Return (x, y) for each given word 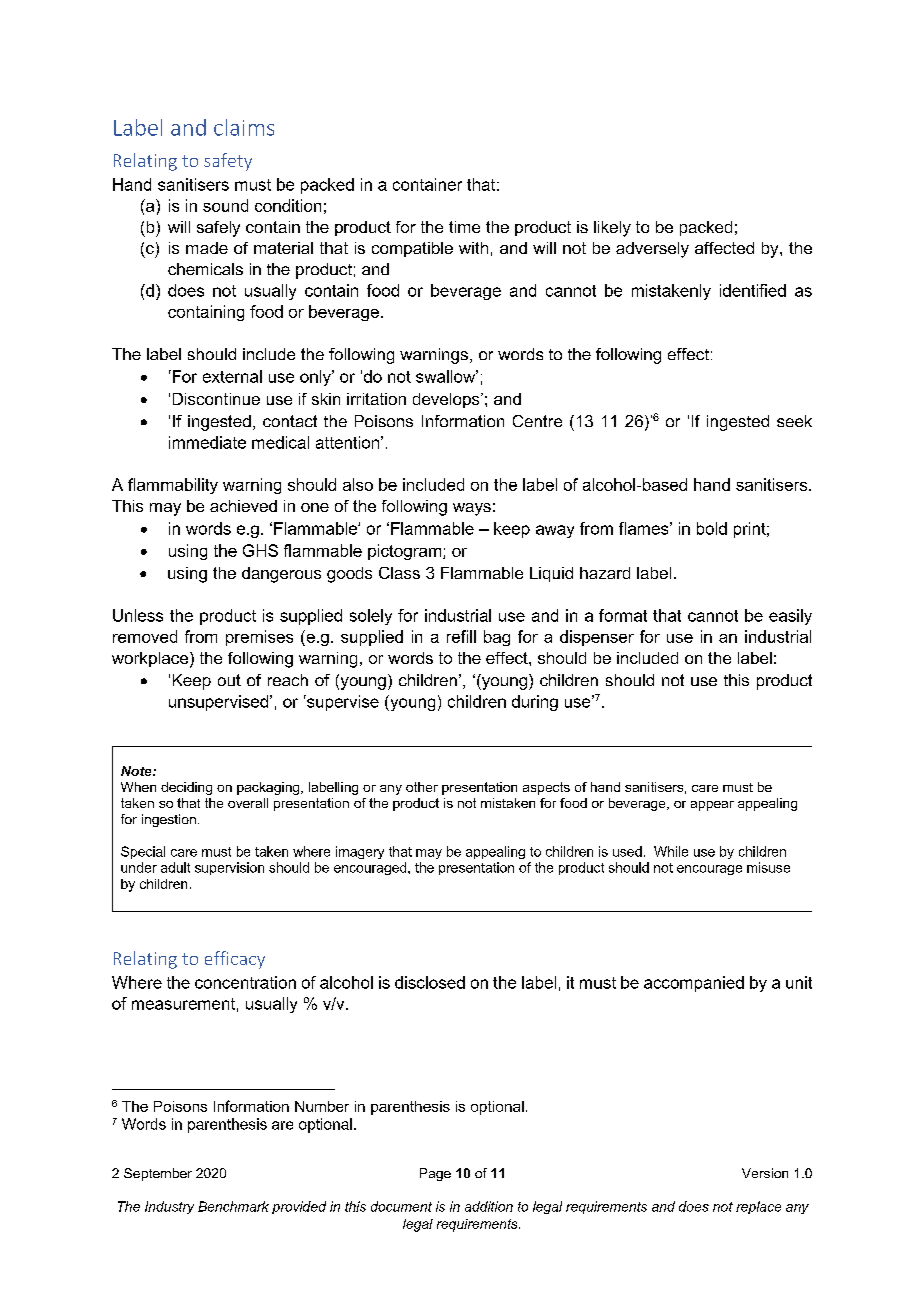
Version (765, 1173)
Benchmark (233, 1206)
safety (228, 162)
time (464, 227)
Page (435, 1174)
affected (724, 248)
